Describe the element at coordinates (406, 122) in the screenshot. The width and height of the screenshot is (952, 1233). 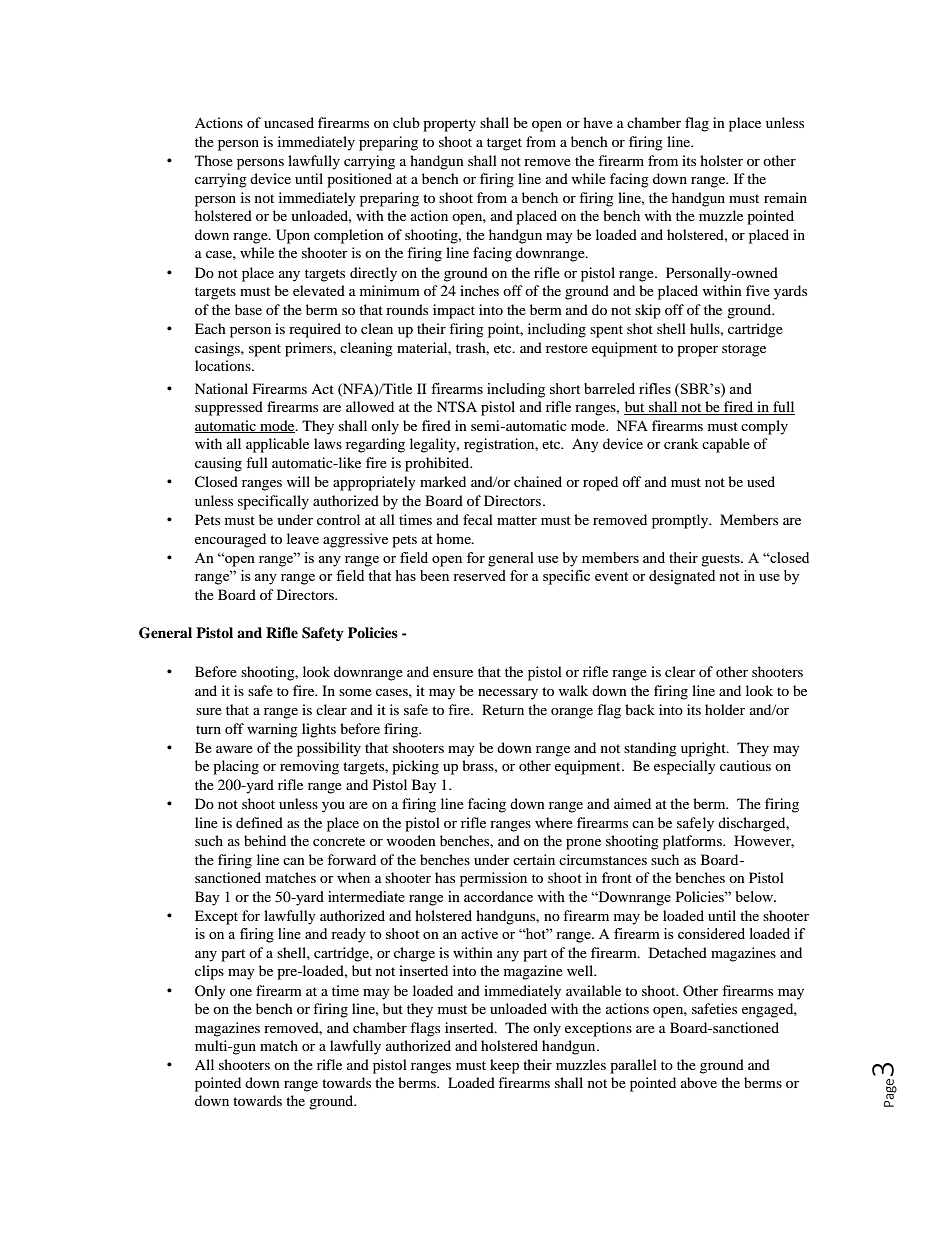
I see `club` at that location.
